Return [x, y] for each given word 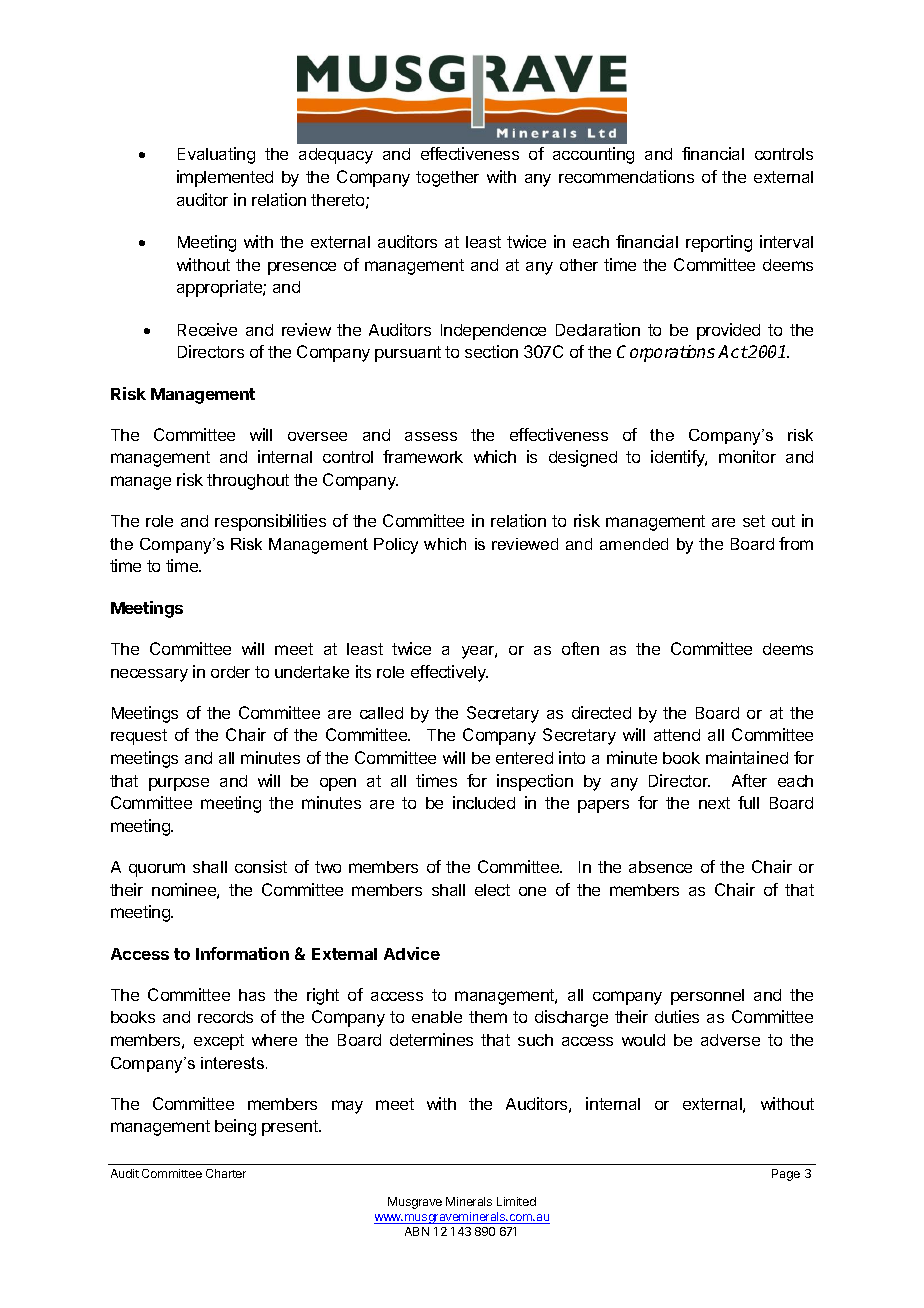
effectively [449, 673]
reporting [719, 243]
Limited [516, 1201]
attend [677, 735]
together [447, 179]
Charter [226, 1173]
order [230, 672]
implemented [225, 178]
